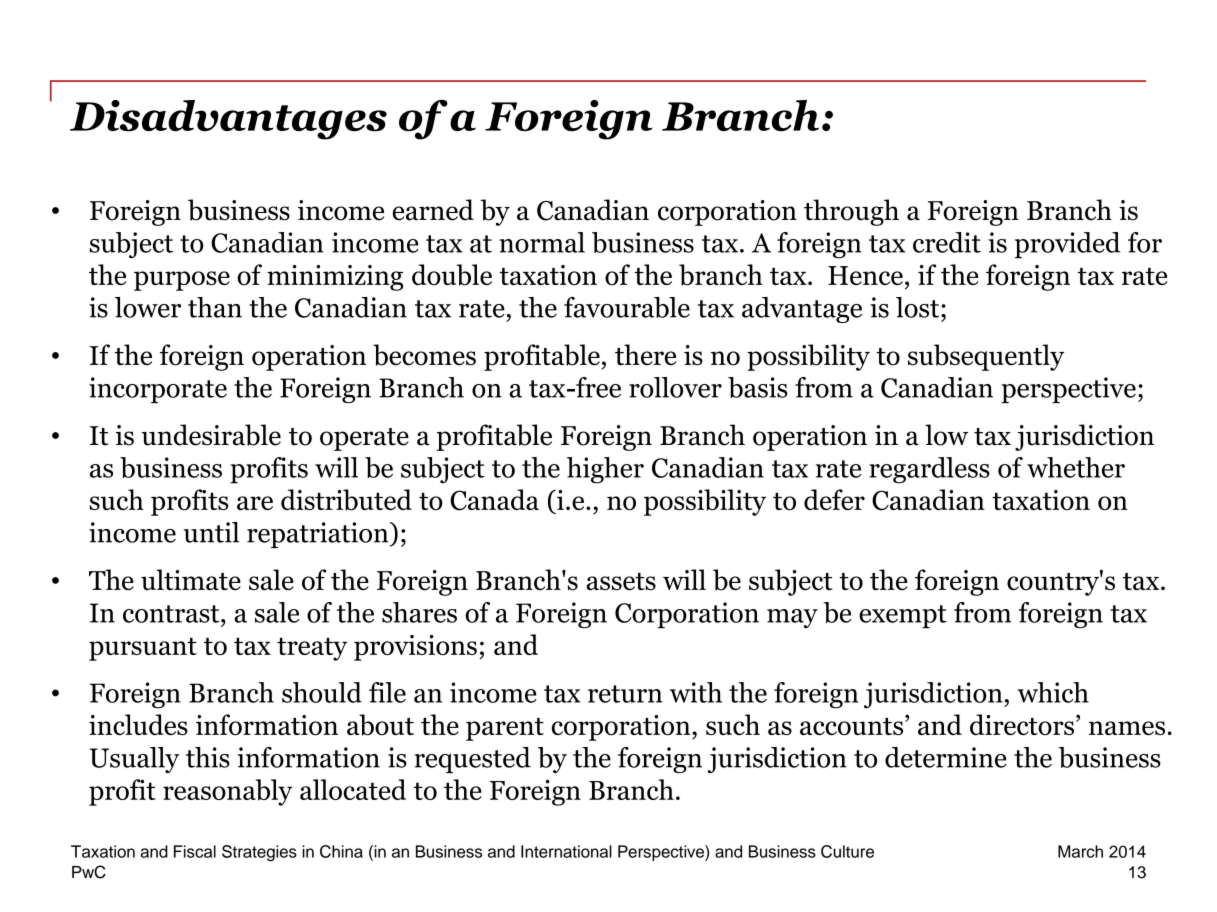 This page has width=1217, height=912. Describe the element at coordinates (621, 582) in the page. I see `assets` at that location.
